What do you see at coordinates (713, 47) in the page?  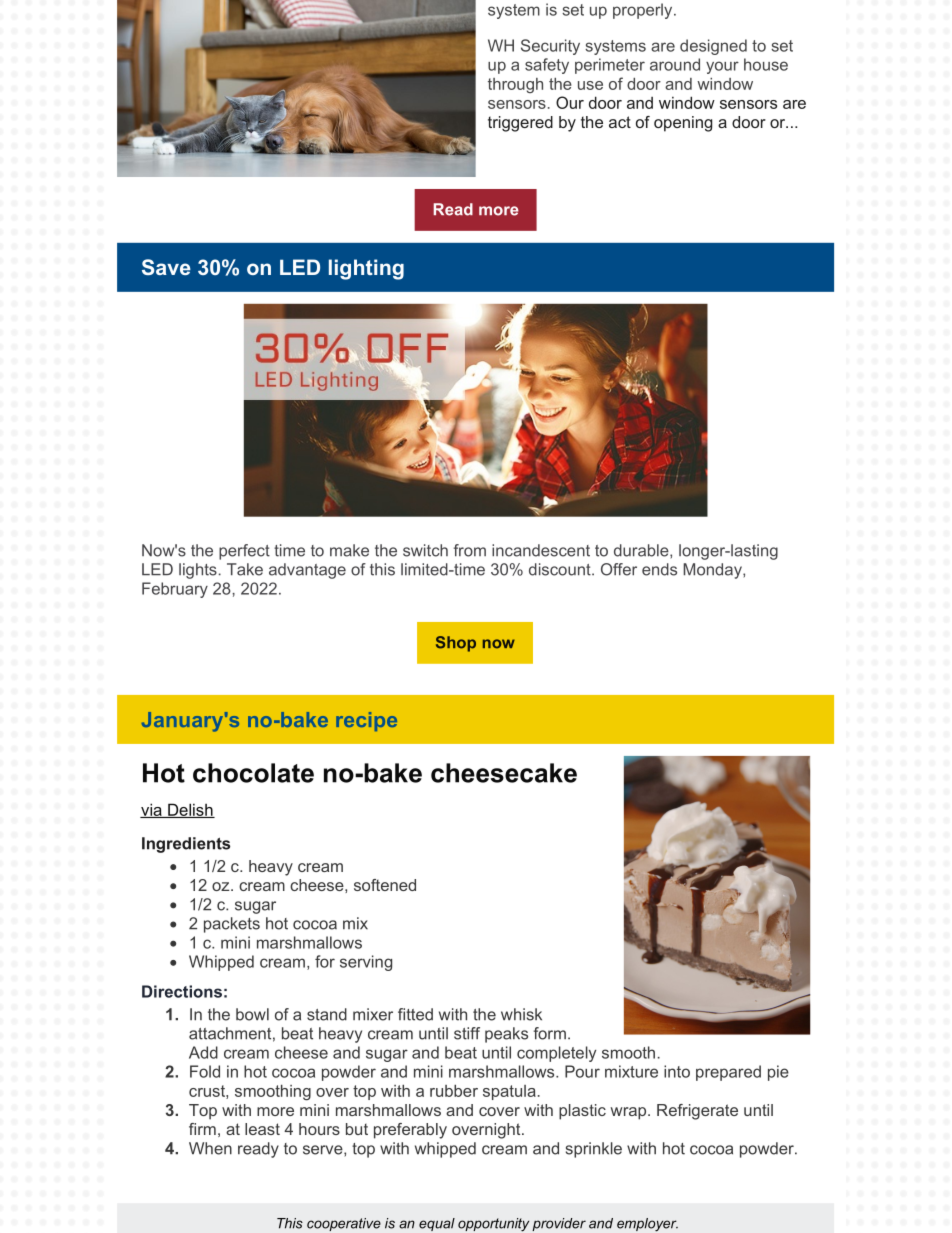 I see `designed` at bounding box center [713, 47].
